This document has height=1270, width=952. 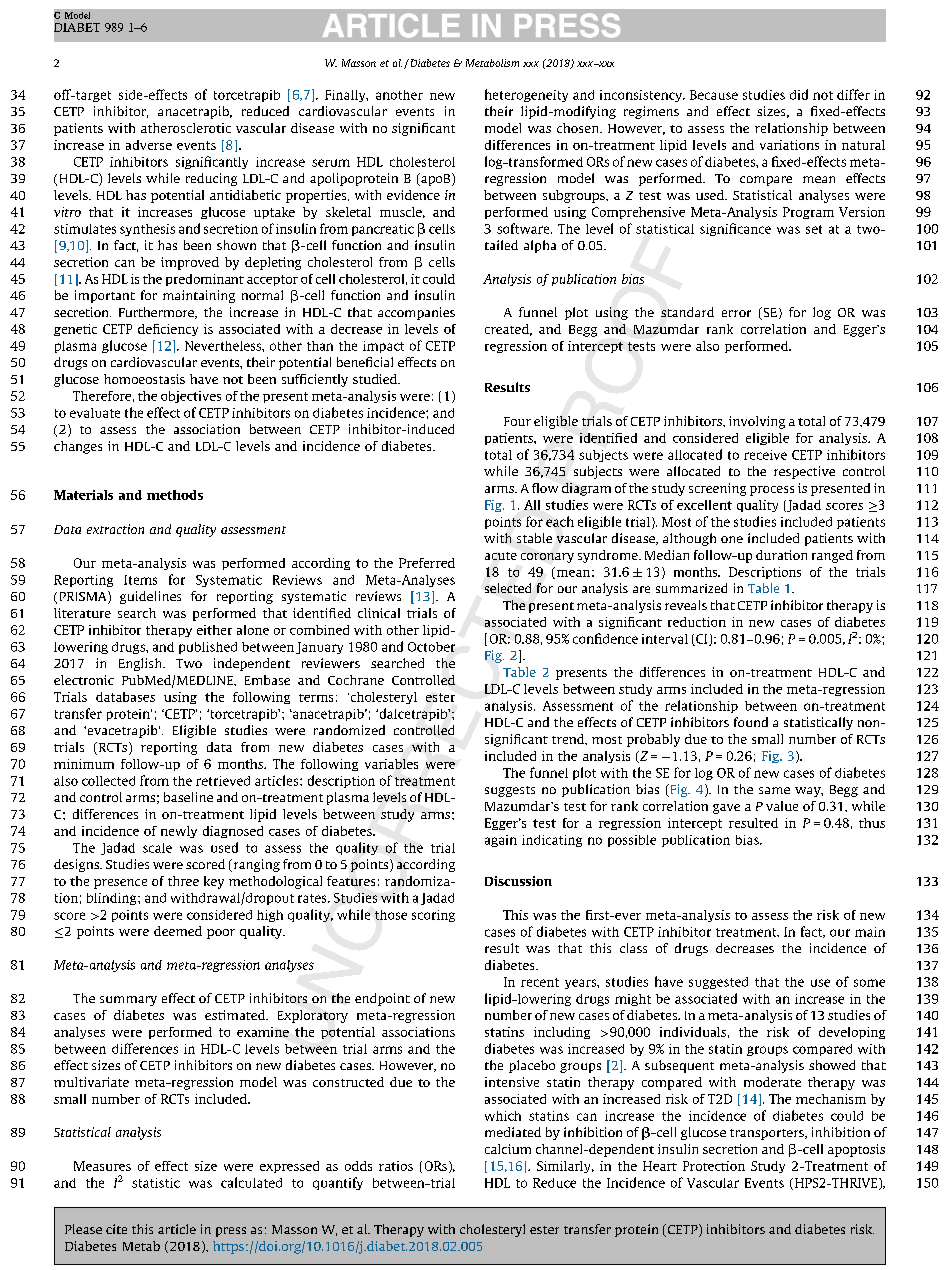 What do you see at coordinates (186, 128) in the document?
I see `atherosclerotic` at bounding box center [186, 128].
